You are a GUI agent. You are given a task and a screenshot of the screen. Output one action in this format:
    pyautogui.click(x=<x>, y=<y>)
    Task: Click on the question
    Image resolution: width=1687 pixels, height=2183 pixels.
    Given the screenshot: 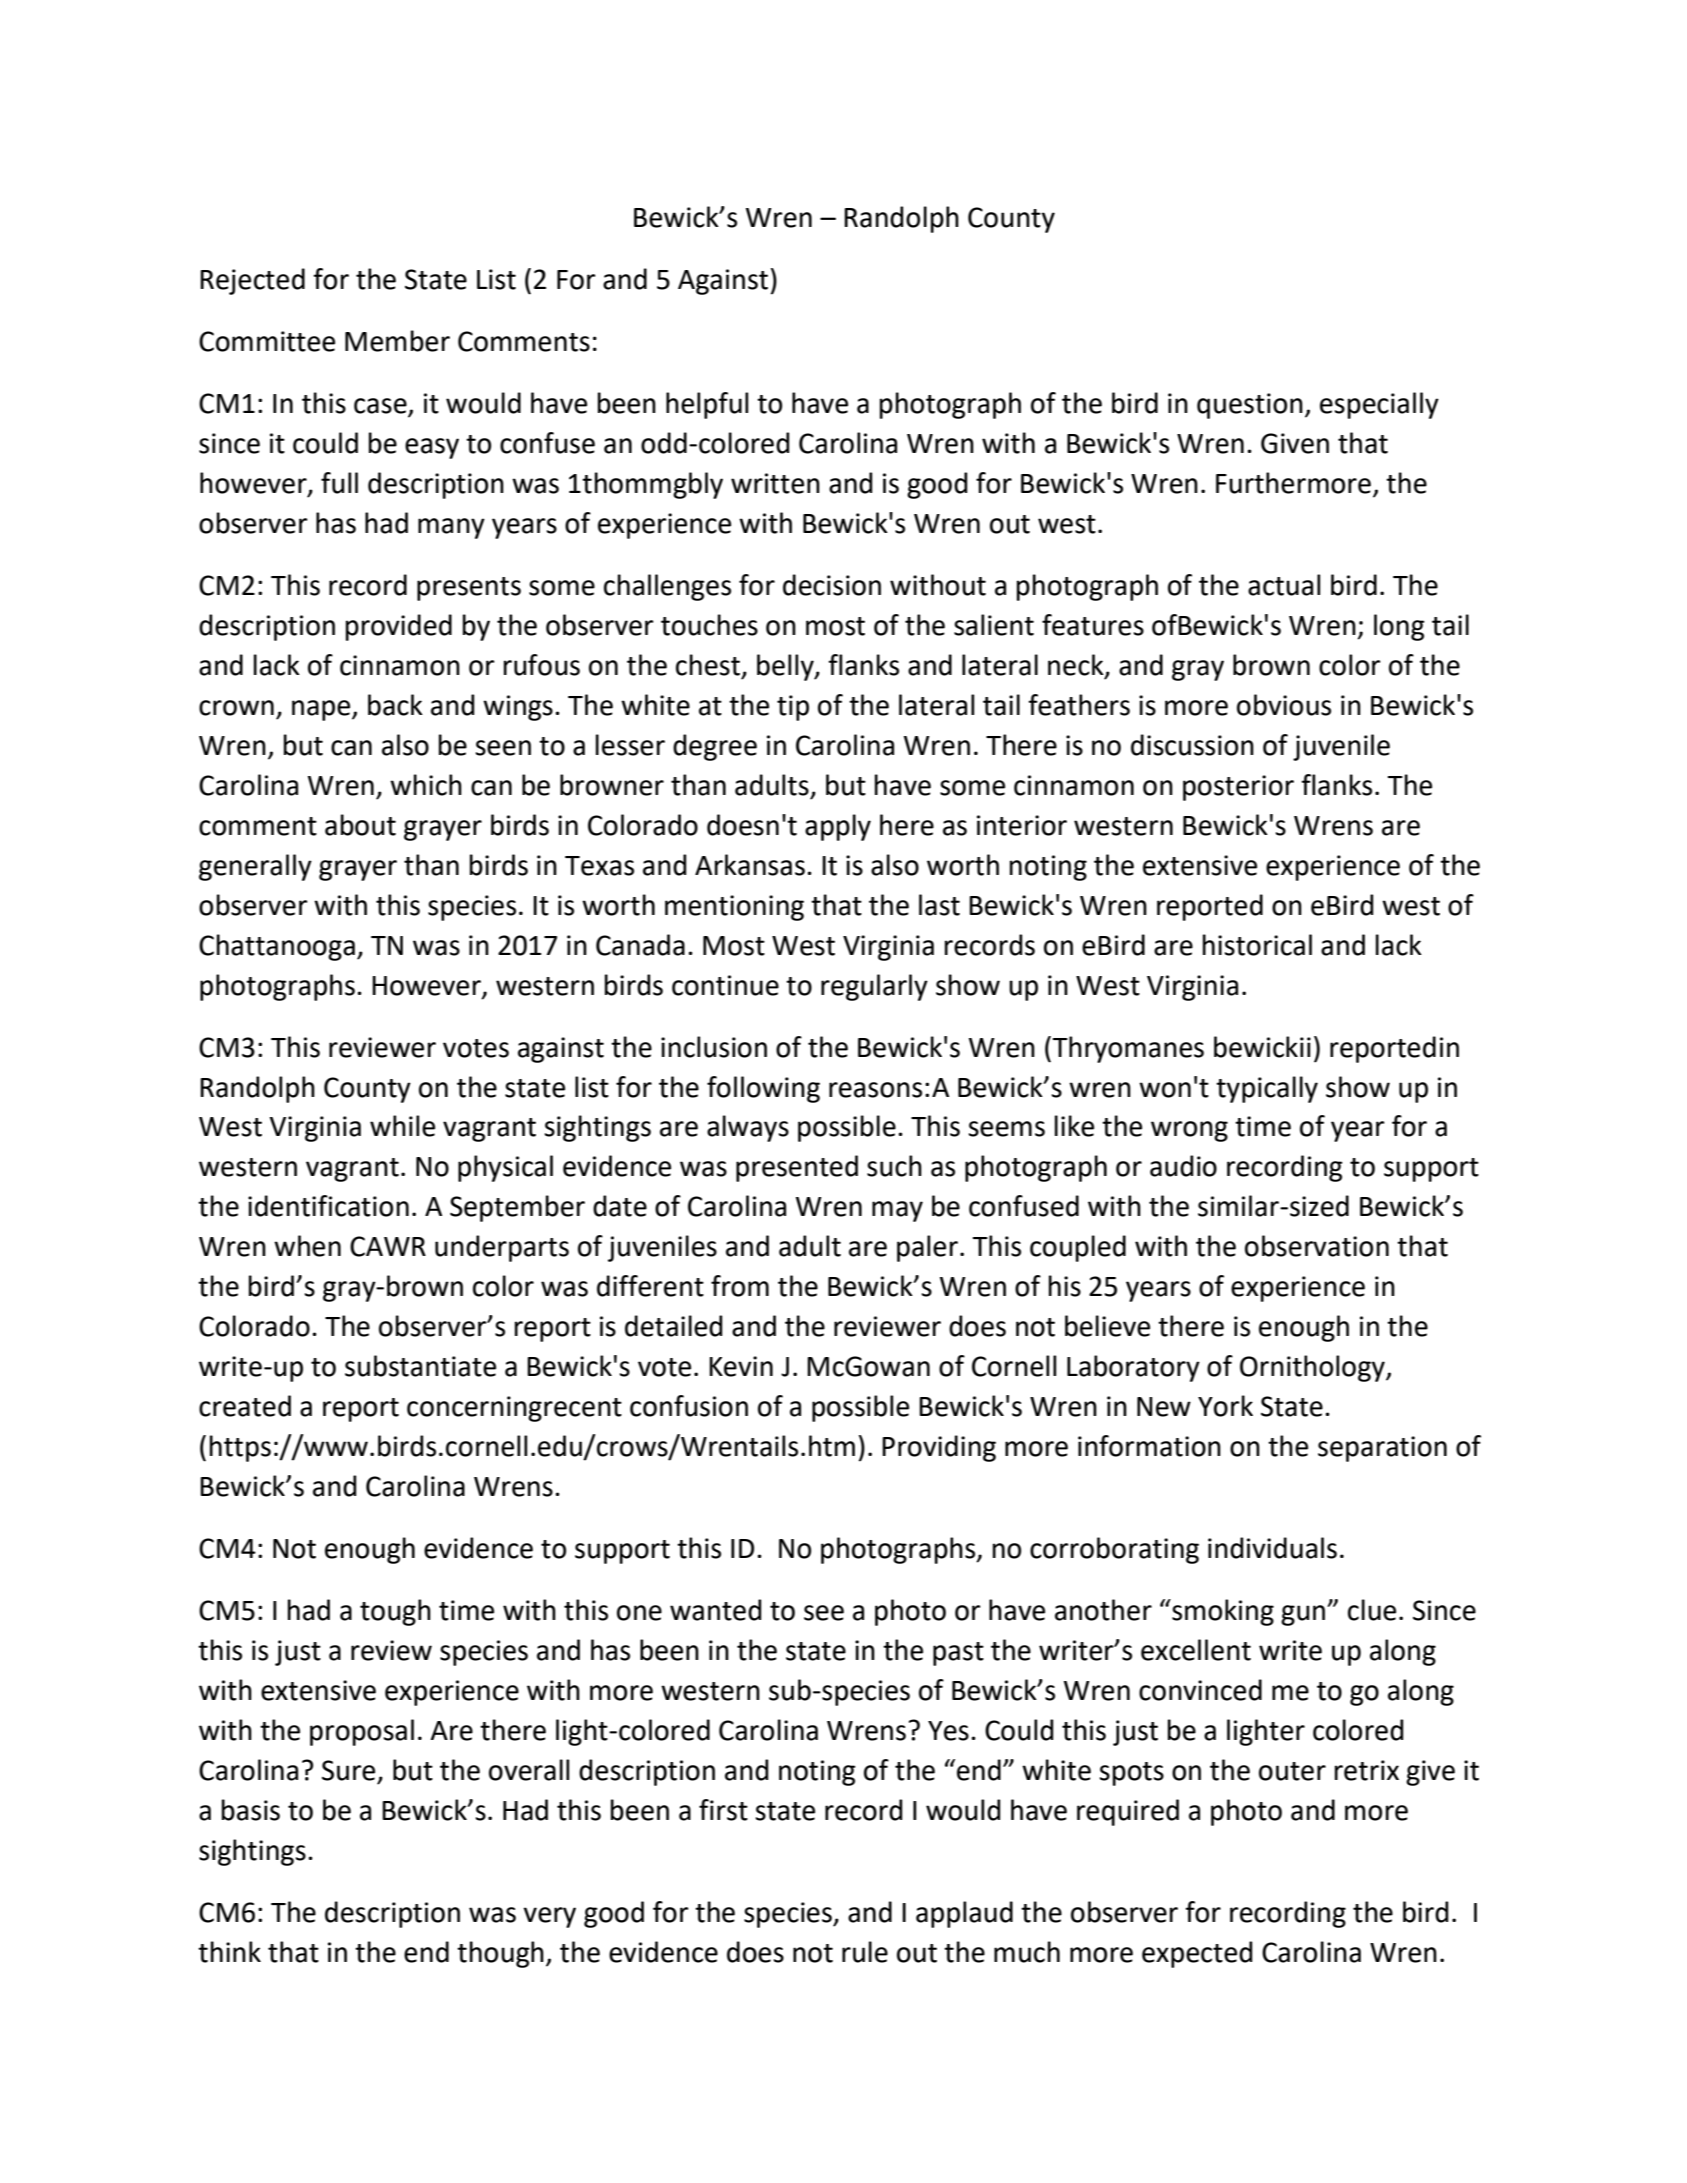 What is the action you would take?
    pyautogui.click(x=1250, y=406)
